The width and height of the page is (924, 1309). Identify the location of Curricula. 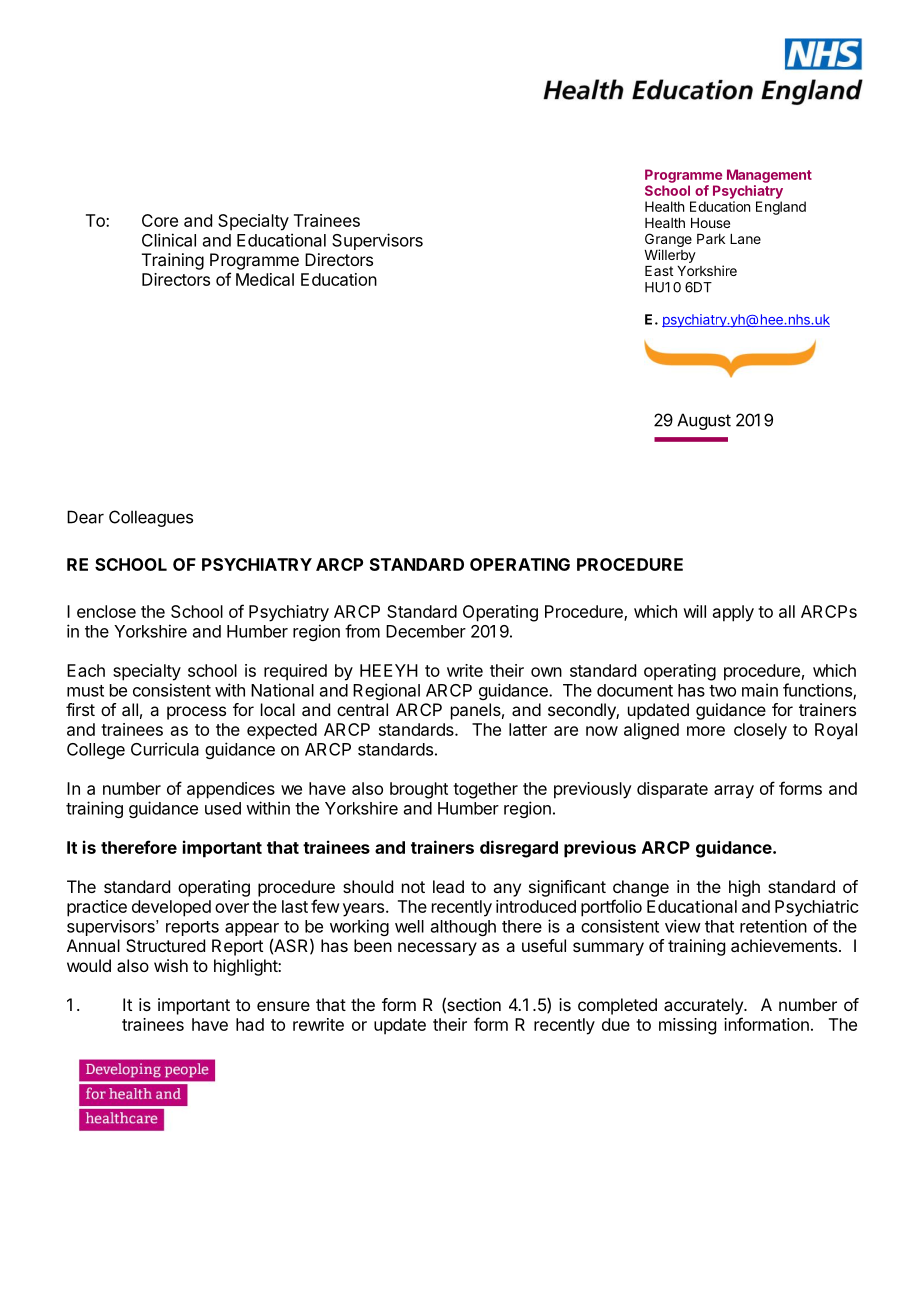
(165, 749).
